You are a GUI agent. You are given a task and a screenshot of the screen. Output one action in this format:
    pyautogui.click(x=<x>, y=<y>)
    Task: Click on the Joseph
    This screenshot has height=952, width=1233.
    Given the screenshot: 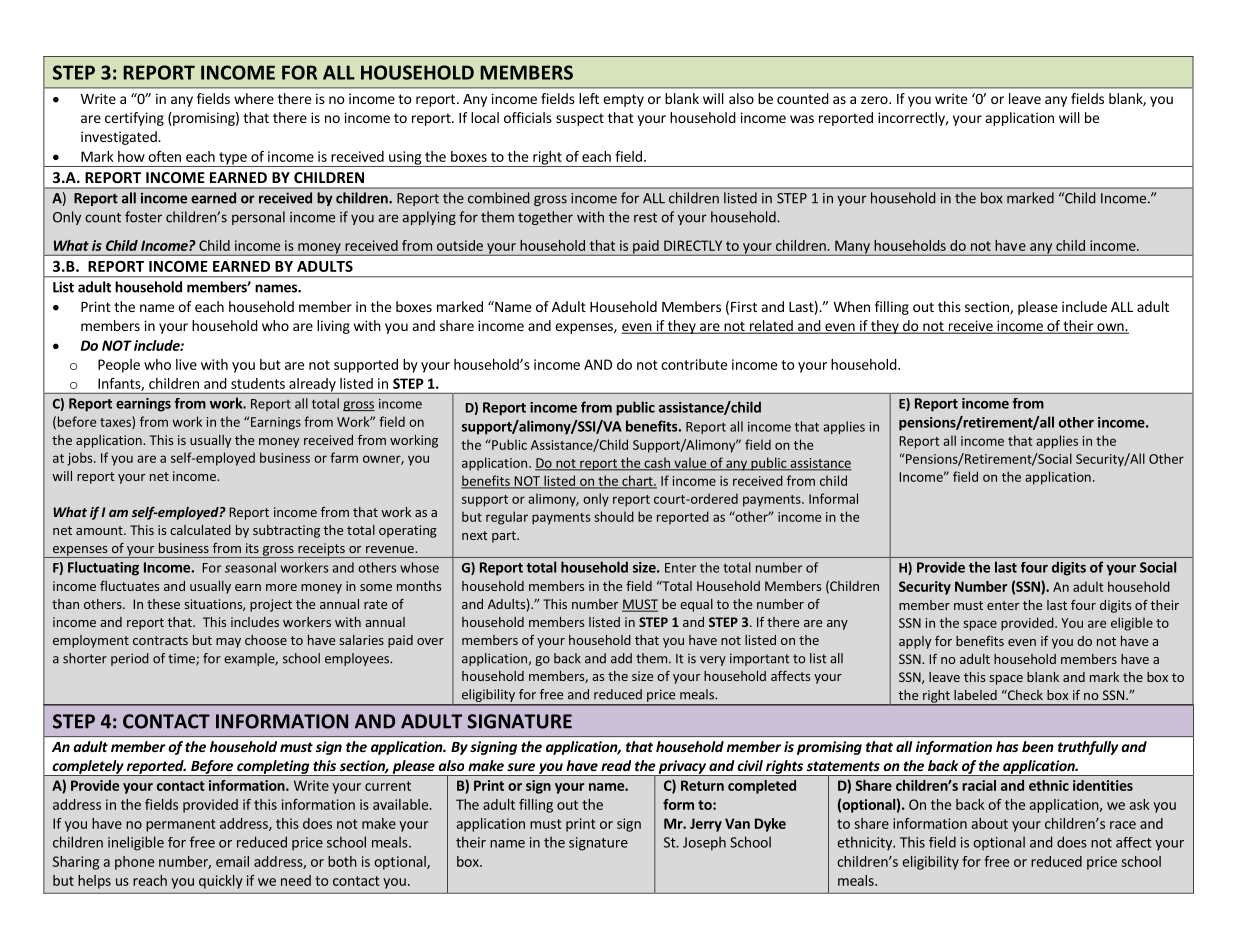 What is the action you would take?
    pyautogui.click(x=704, y=843)
